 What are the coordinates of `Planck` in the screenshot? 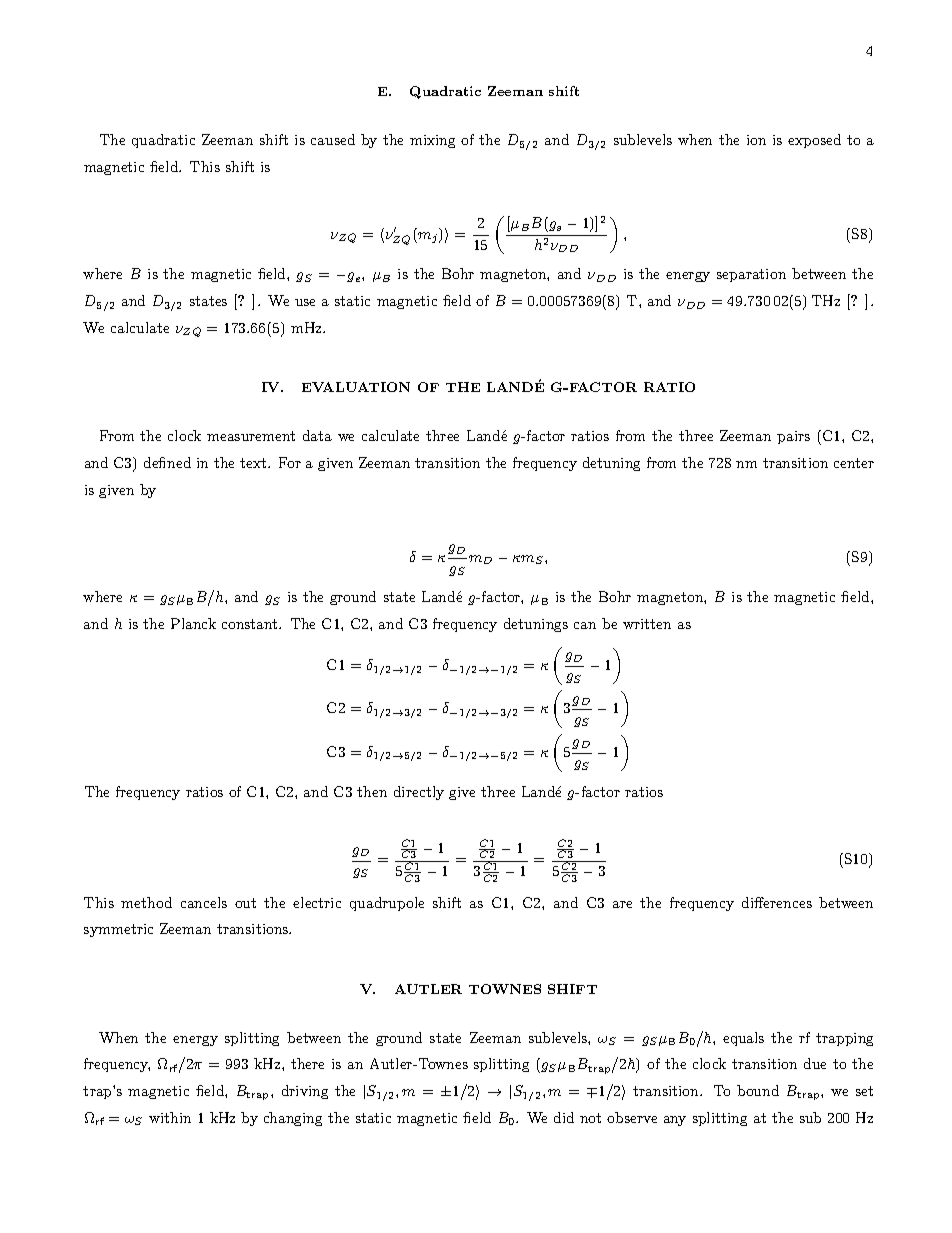 It's located at (193, 623).
